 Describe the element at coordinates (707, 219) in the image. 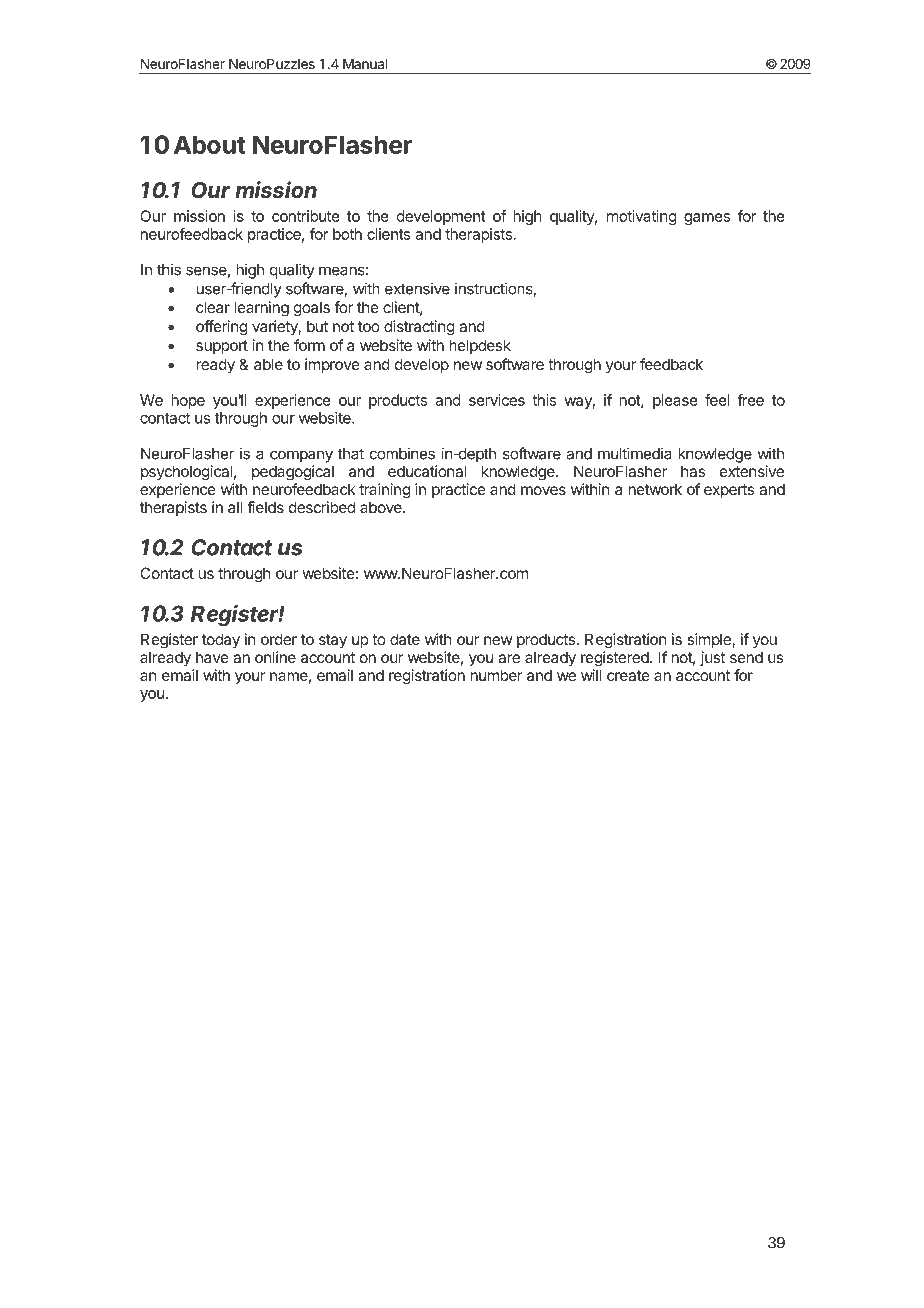

I see `games` at that location.
